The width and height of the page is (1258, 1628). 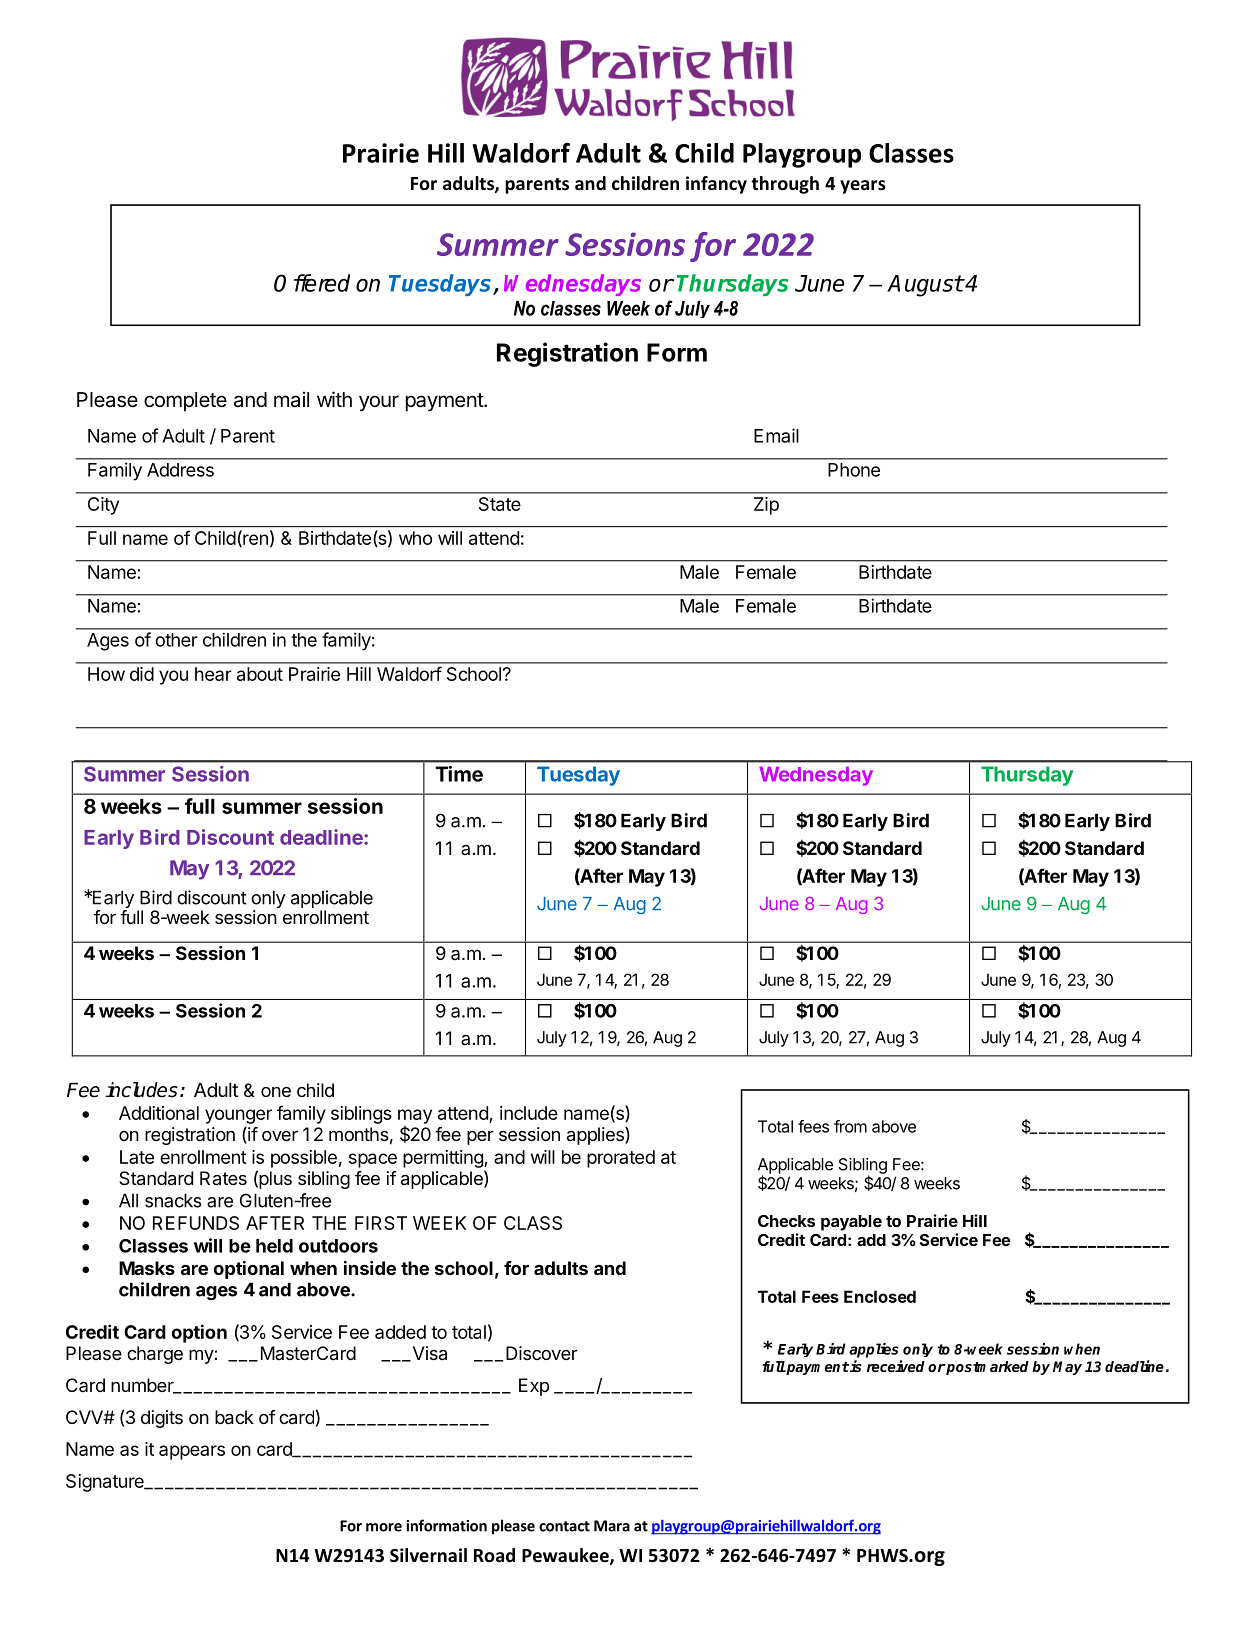 I want to click on State, so click(x=500, y=504).
